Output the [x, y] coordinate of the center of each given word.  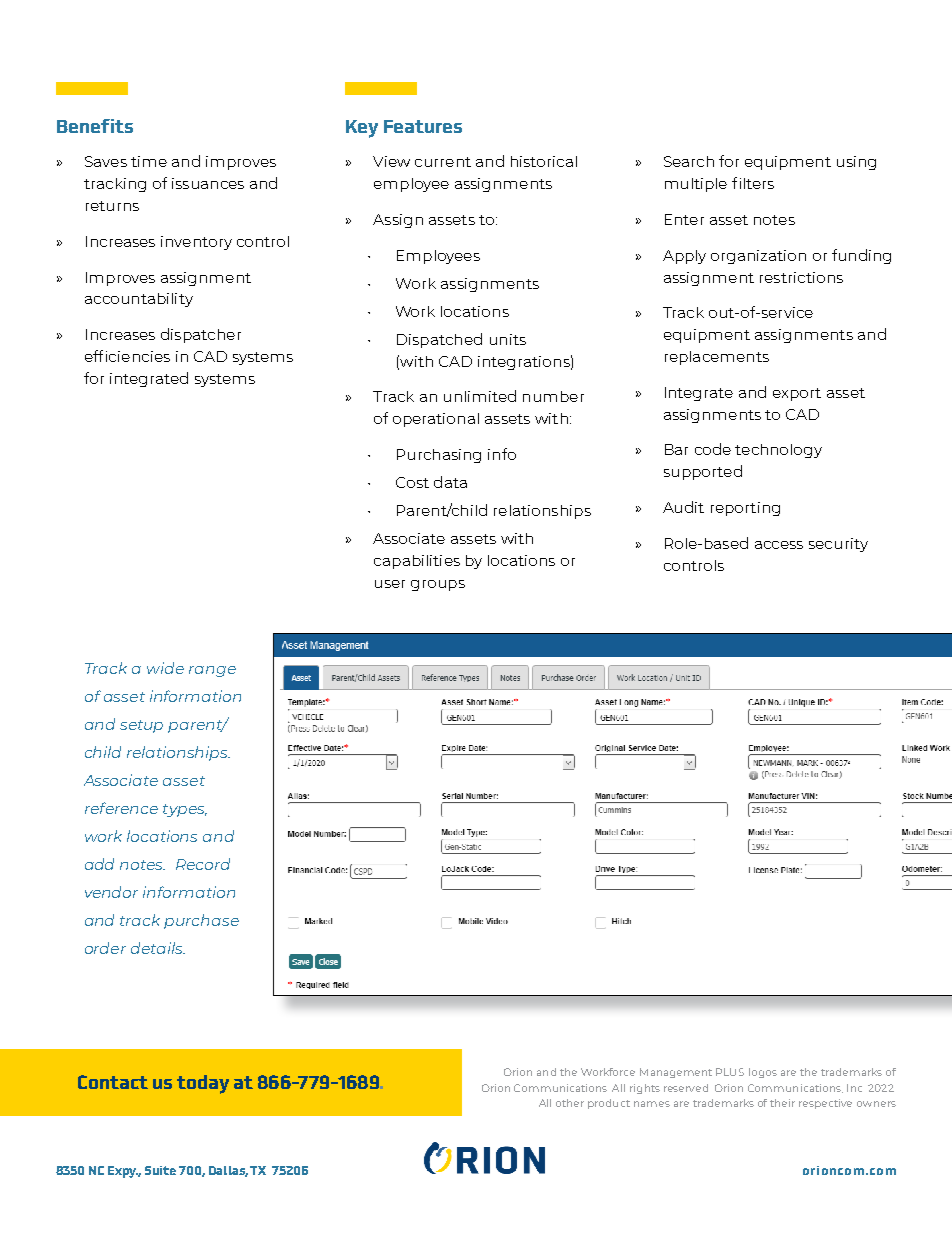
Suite [160, 1170]
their [782, 1103]
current [443, 162]
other [570, 1103]
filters [753, 183]
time [149, 161]
